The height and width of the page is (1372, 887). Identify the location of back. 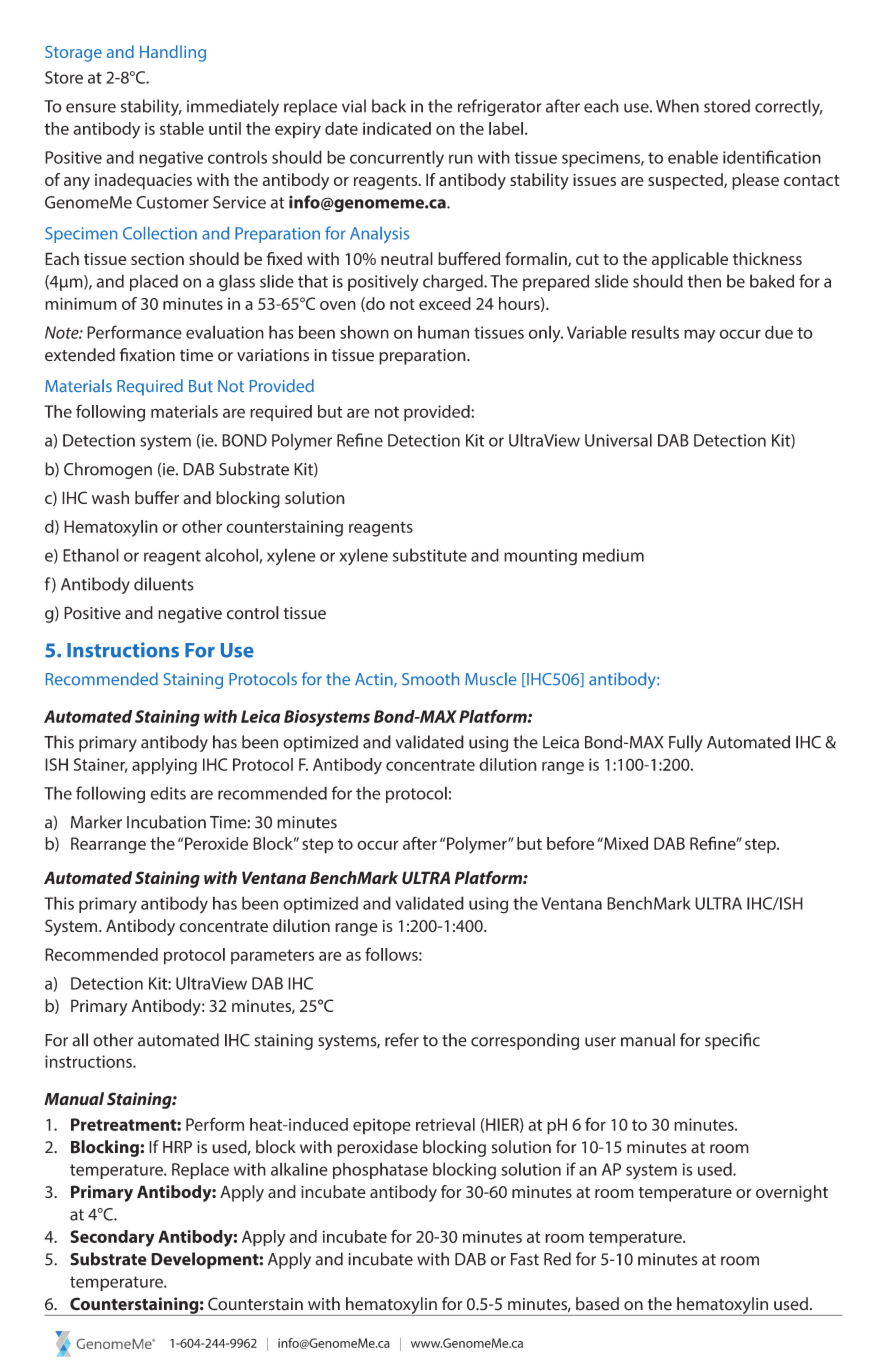
(389, 106).
